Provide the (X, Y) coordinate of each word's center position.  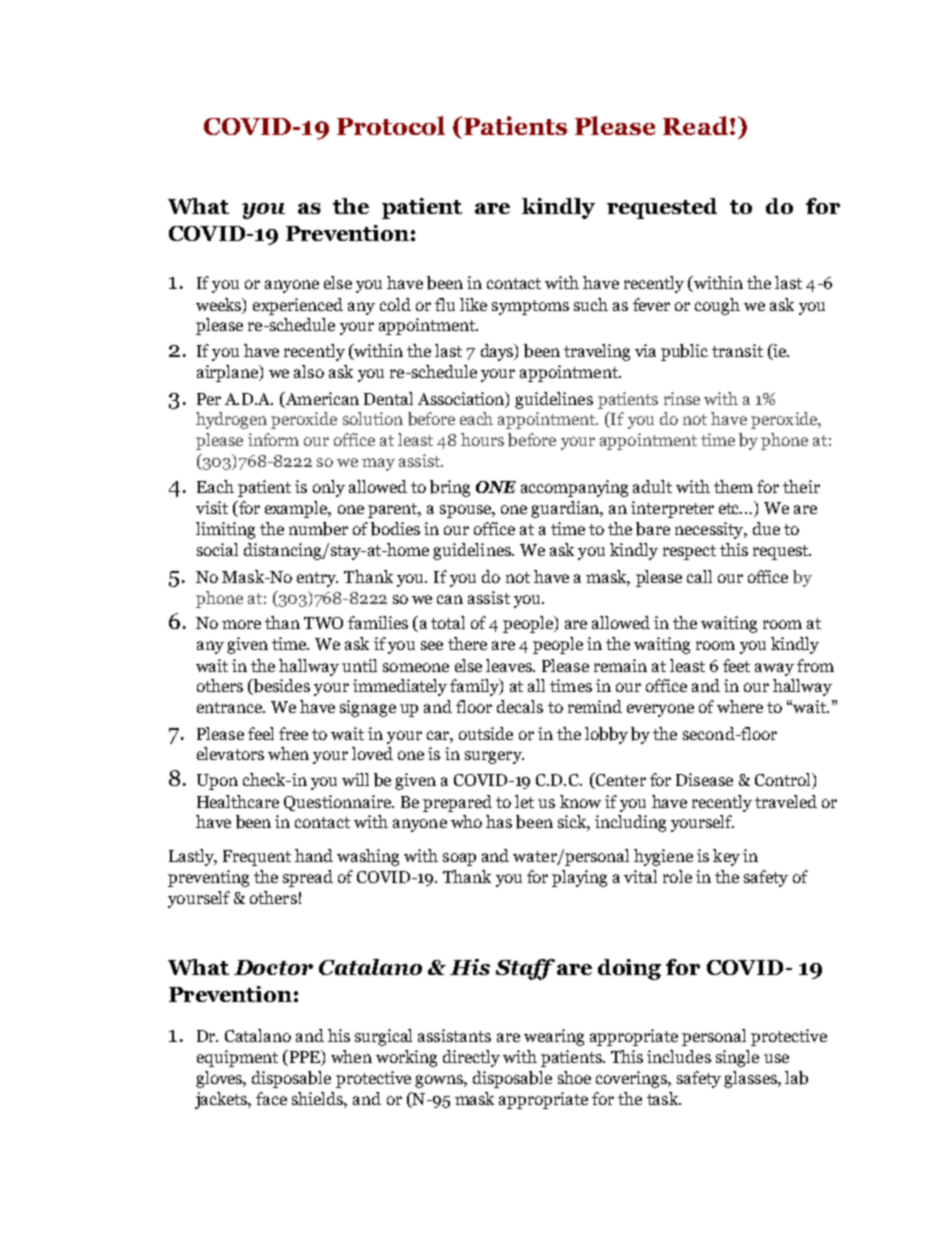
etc (730, 508)
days (498, 352)
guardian (566, 509)
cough (717, 306)
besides (281, 687)
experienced (298, 306)
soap (459, 859)
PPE (305, 1057)
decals (520, 706)
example (297, 509)
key (726, 857)
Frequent (257, 858)
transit (737, 350)
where (740, 706)
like (473, 304)
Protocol (391, 125)
